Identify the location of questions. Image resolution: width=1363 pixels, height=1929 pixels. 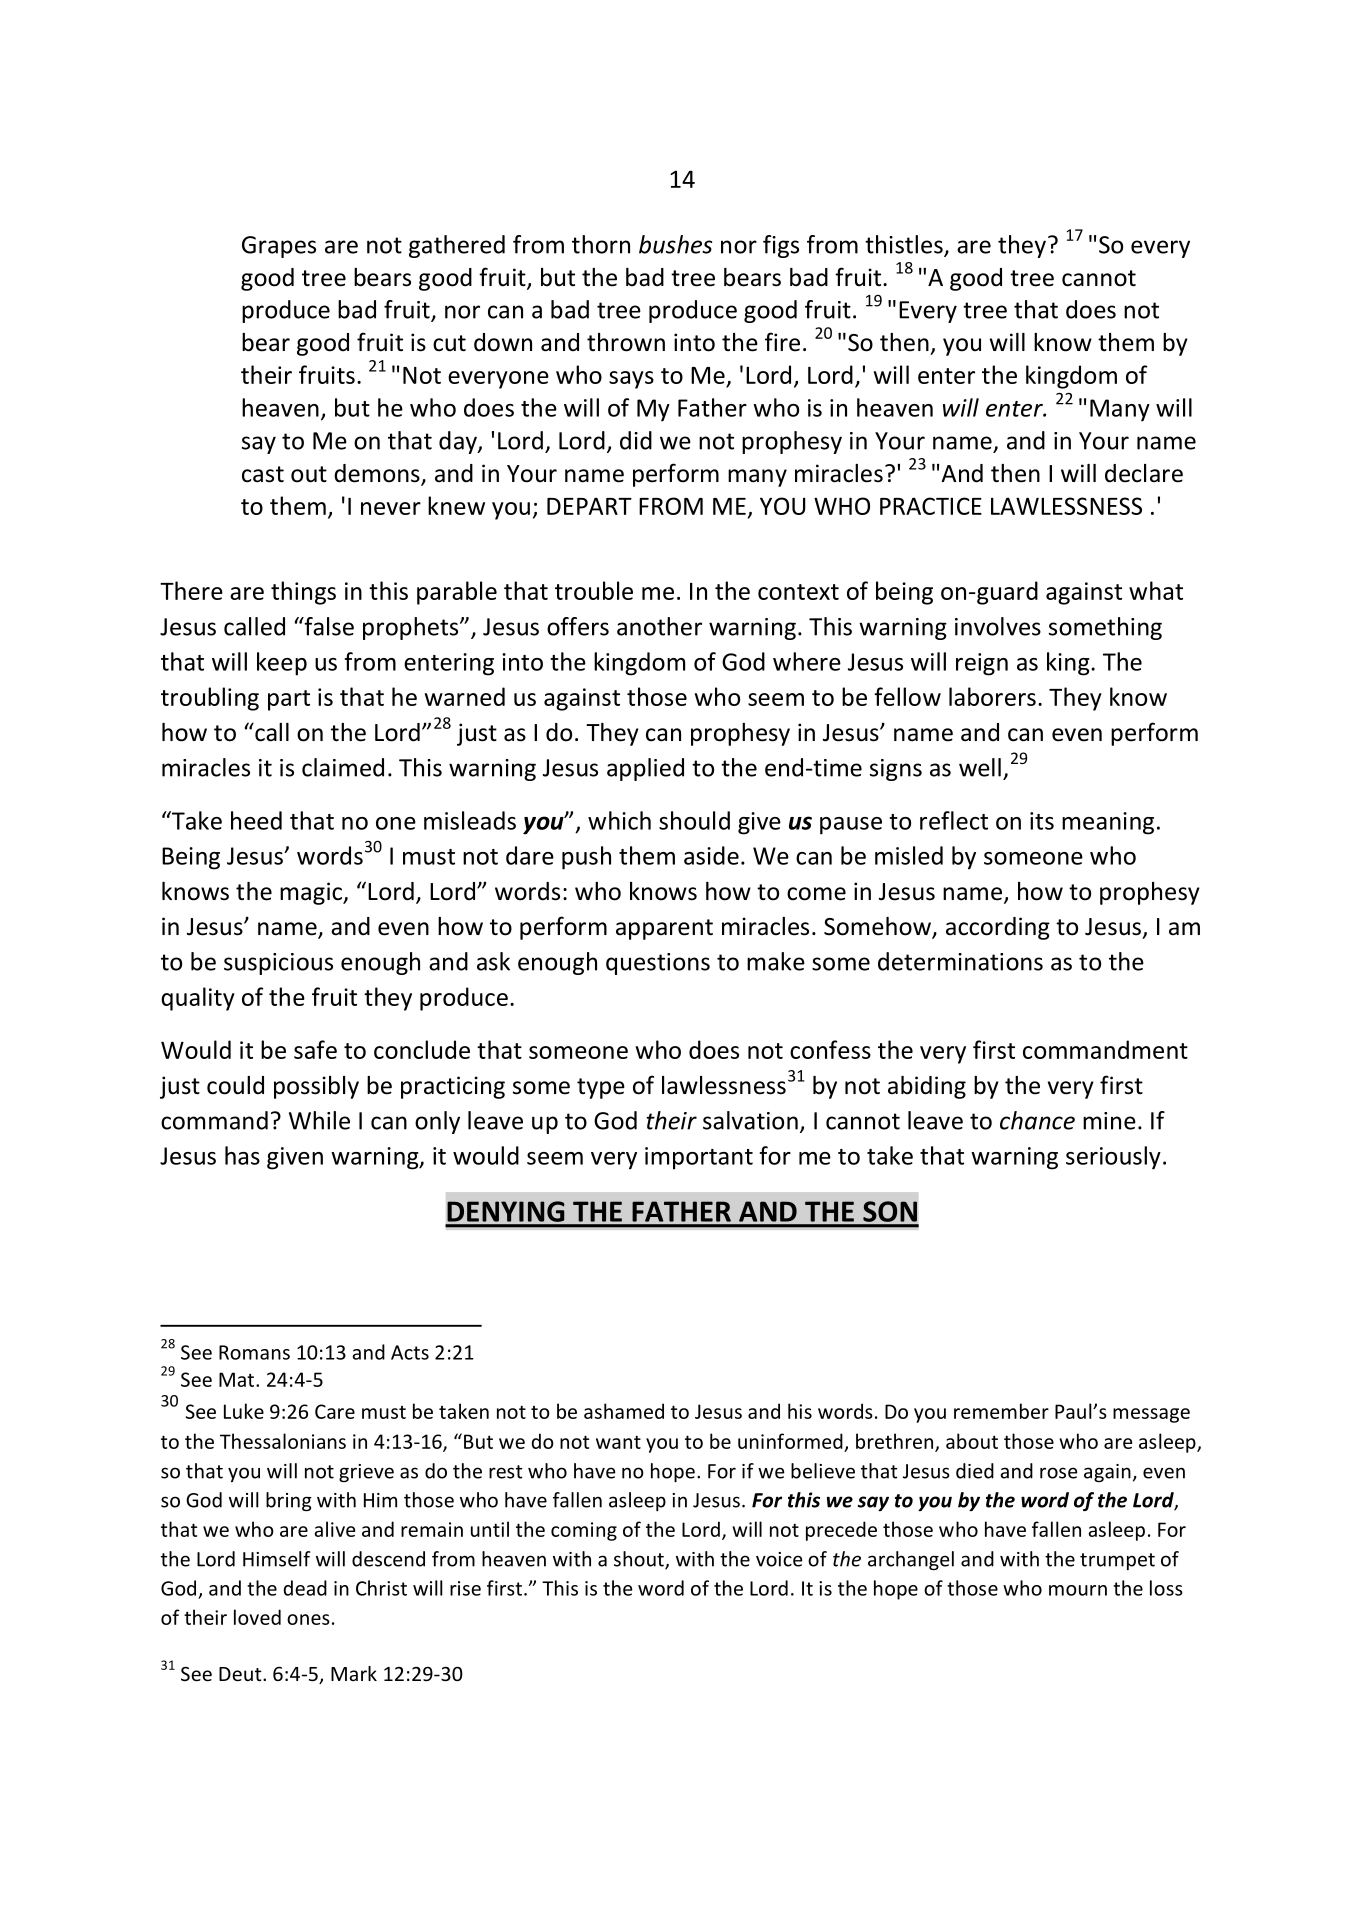
(658, 964).
